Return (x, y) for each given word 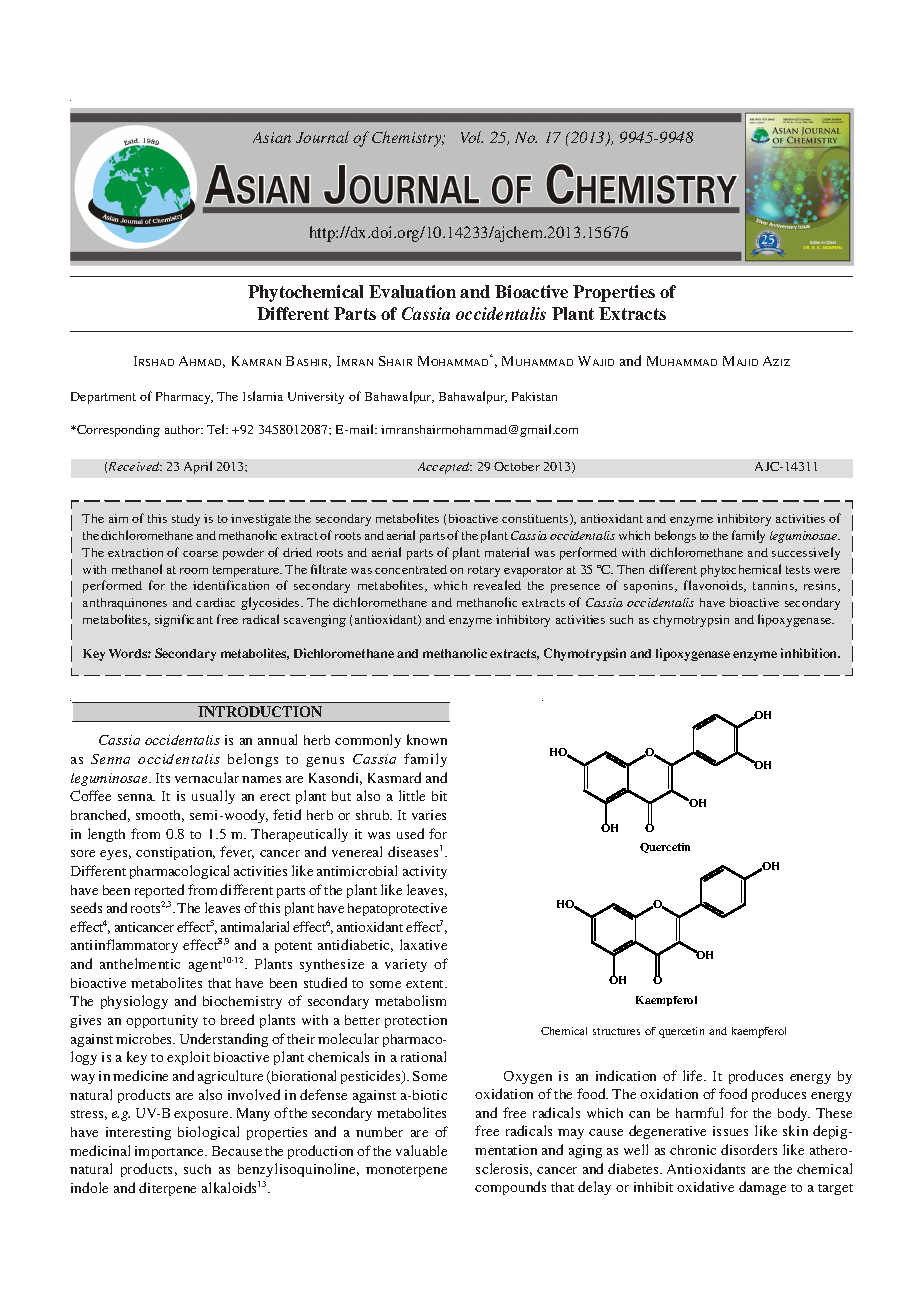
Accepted (445, 468)
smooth (160, 816)
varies (429, 815)
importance (171, 1152)
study (186, 520)
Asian (272, 137)
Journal (322, 137)
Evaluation (412, 291)
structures (616, 1031)
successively (806, 553)
